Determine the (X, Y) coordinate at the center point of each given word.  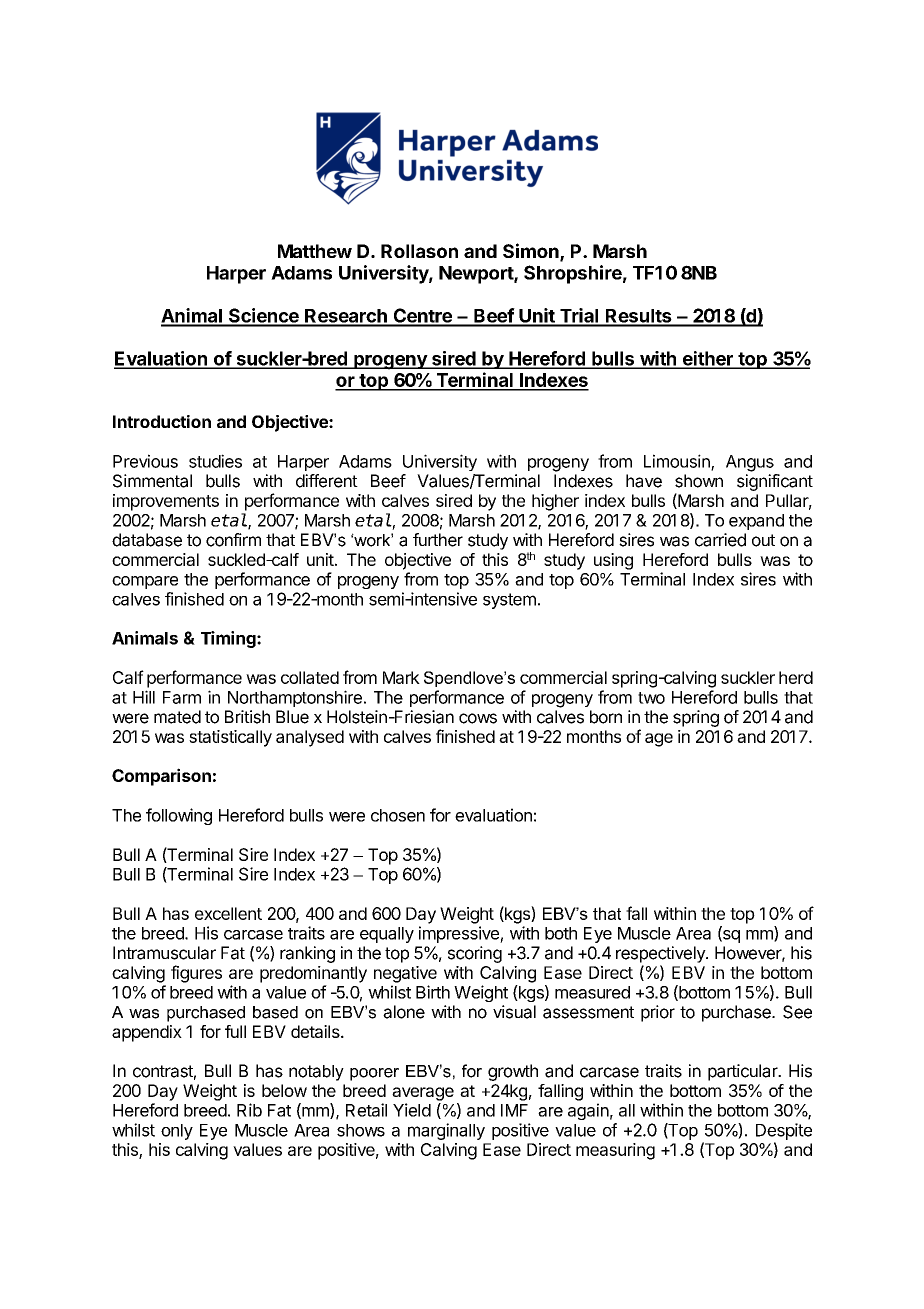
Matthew (315, 251)
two (651, 698)
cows (478, 718)
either (707, 359)
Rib (249, 1110)
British (247, 717)
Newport (477, 275)
